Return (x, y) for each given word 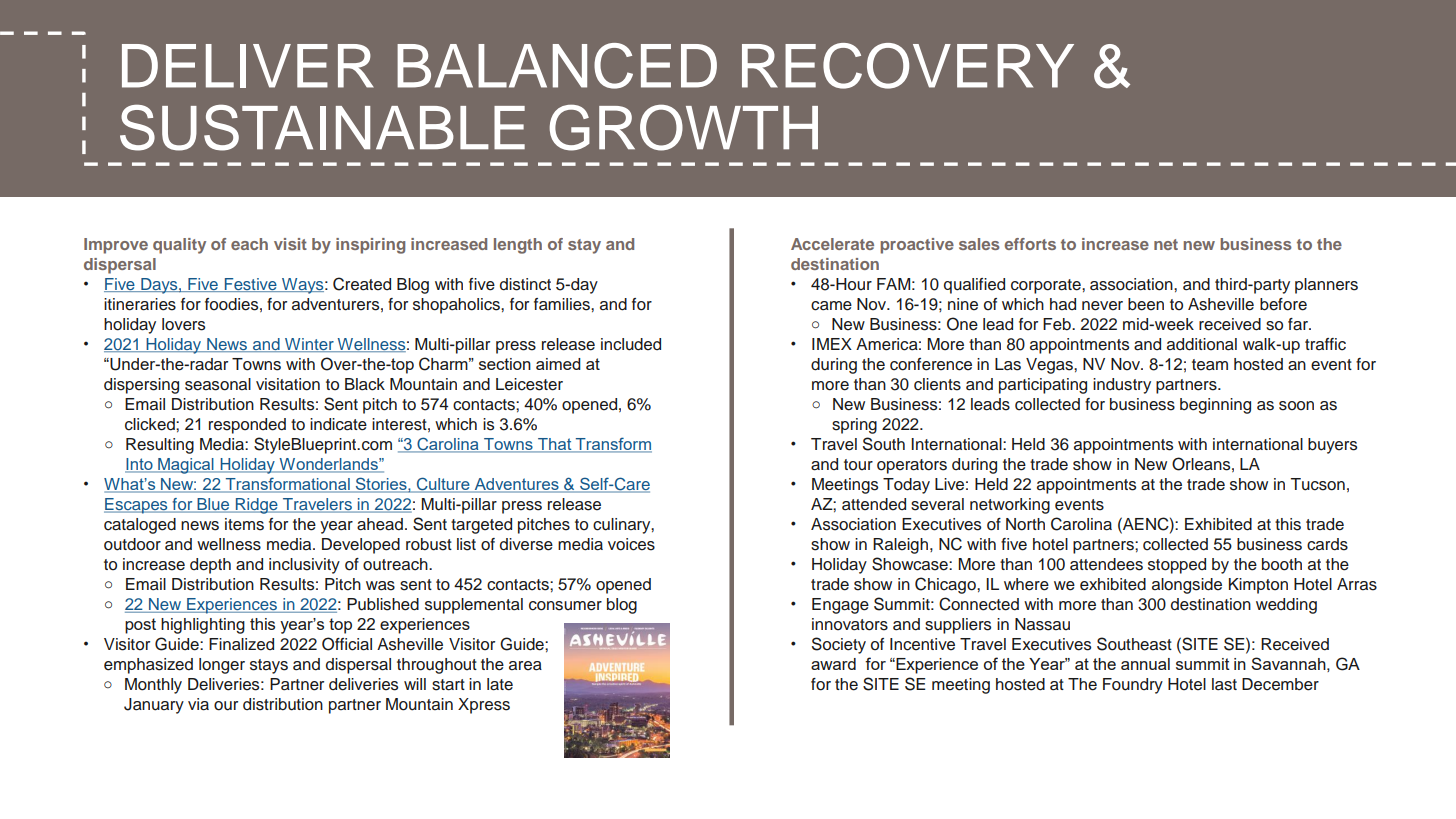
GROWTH (683, 127)
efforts (1030, 244)
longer (222, 666)
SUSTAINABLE (322, 127)
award (833, 664)
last (1224, 684)
